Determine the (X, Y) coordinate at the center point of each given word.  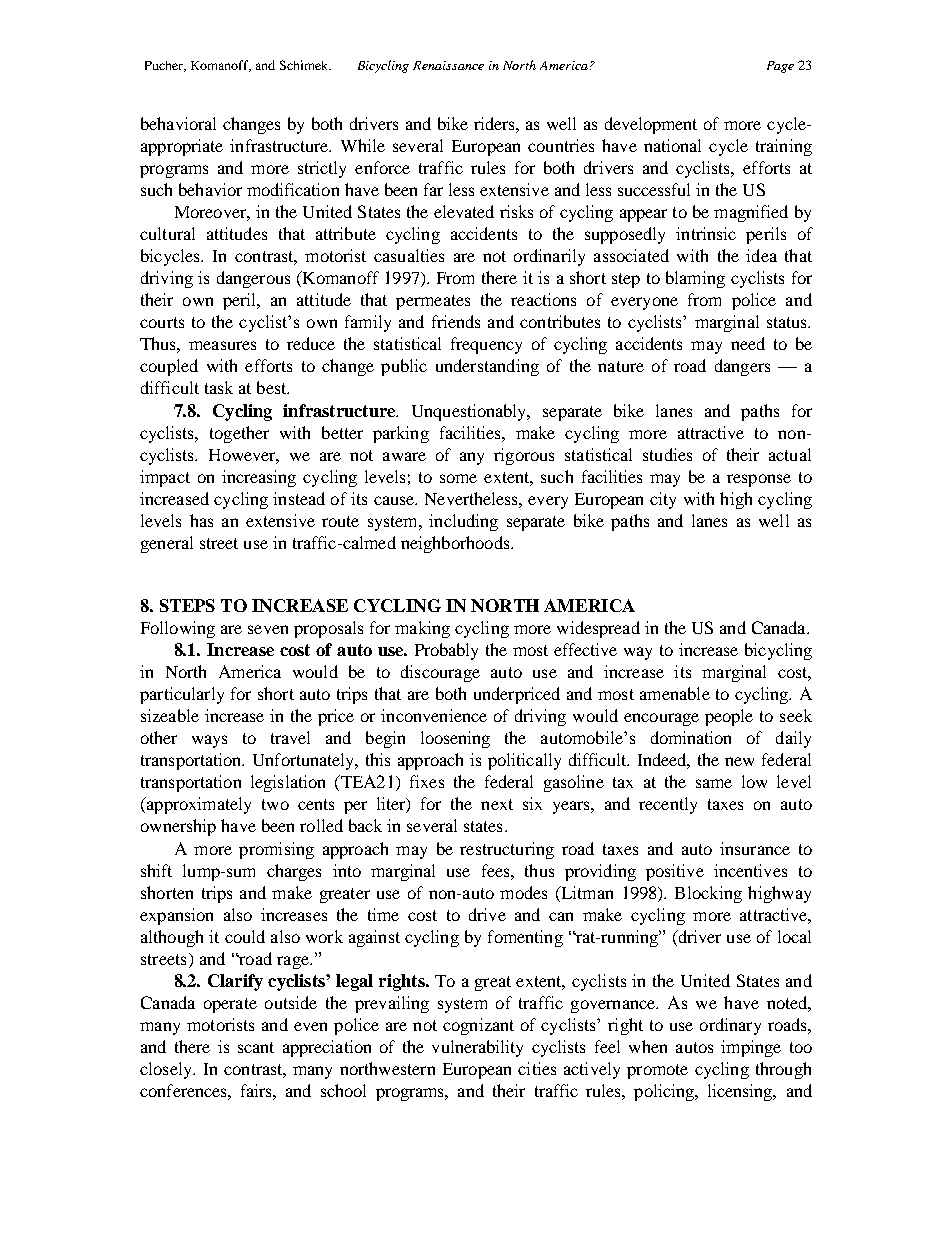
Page (780, 67)
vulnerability (477, 1048)
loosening (455, 739)
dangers (742, 367)
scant (256, 1047)
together (239, 434)
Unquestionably (470, 412)
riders (495, 123)
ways (209, 741)
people (729, 717)
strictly (322, 169)
